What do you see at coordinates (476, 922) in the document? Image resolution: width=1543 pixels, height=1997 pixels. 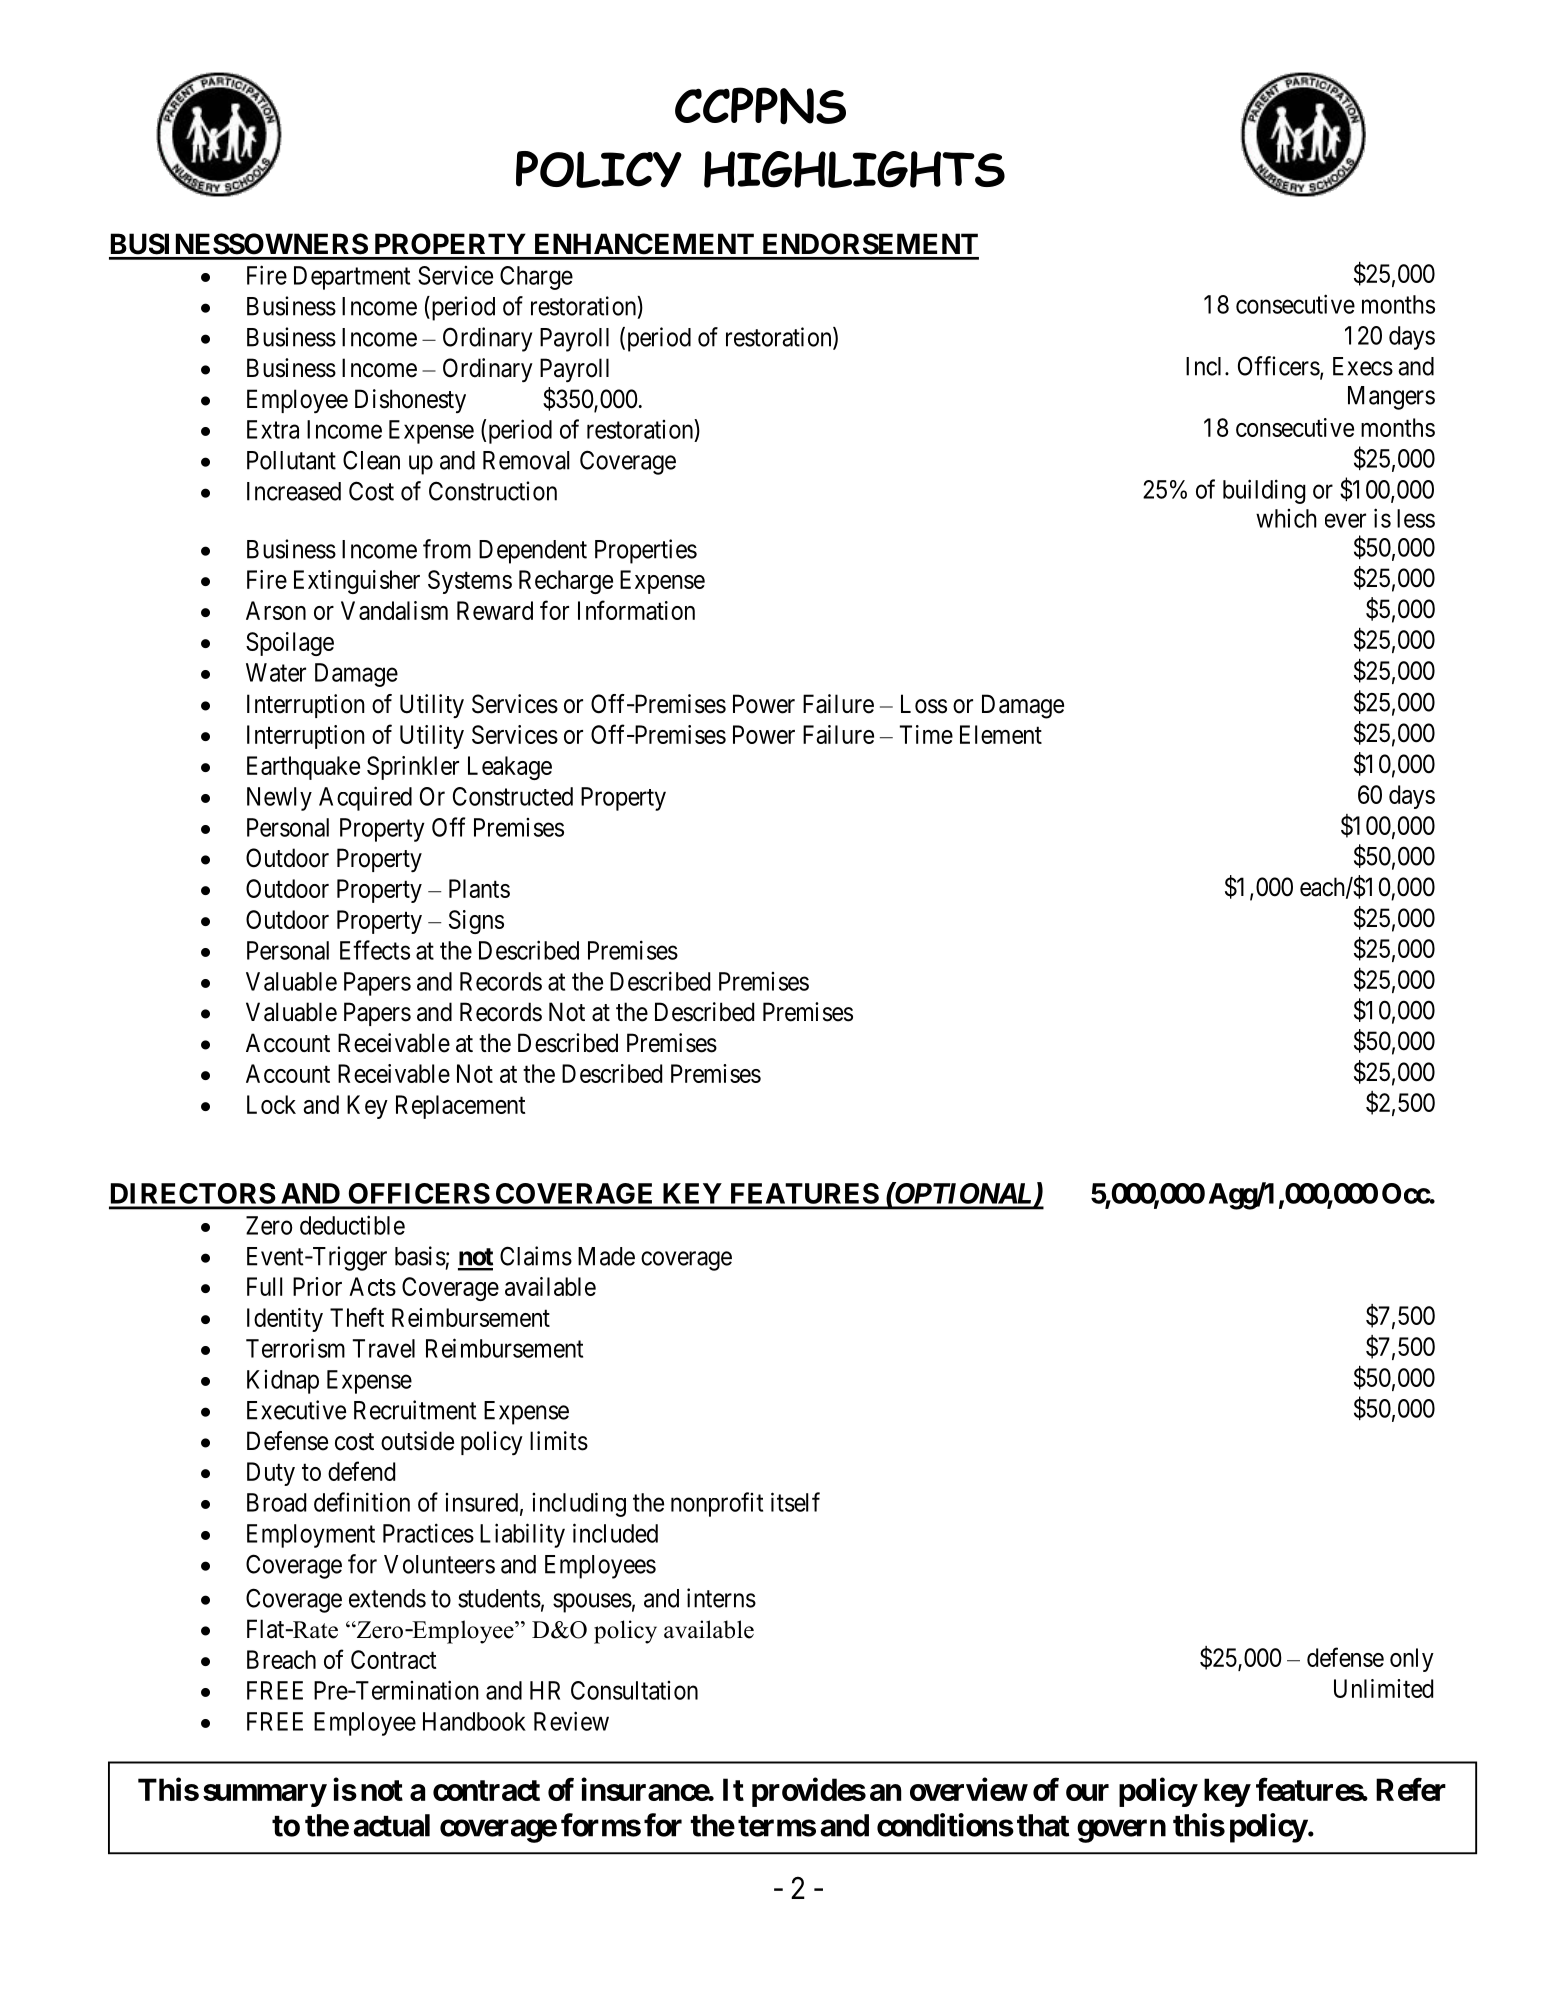 I see `Signs` at bounding box center [476, 922].
